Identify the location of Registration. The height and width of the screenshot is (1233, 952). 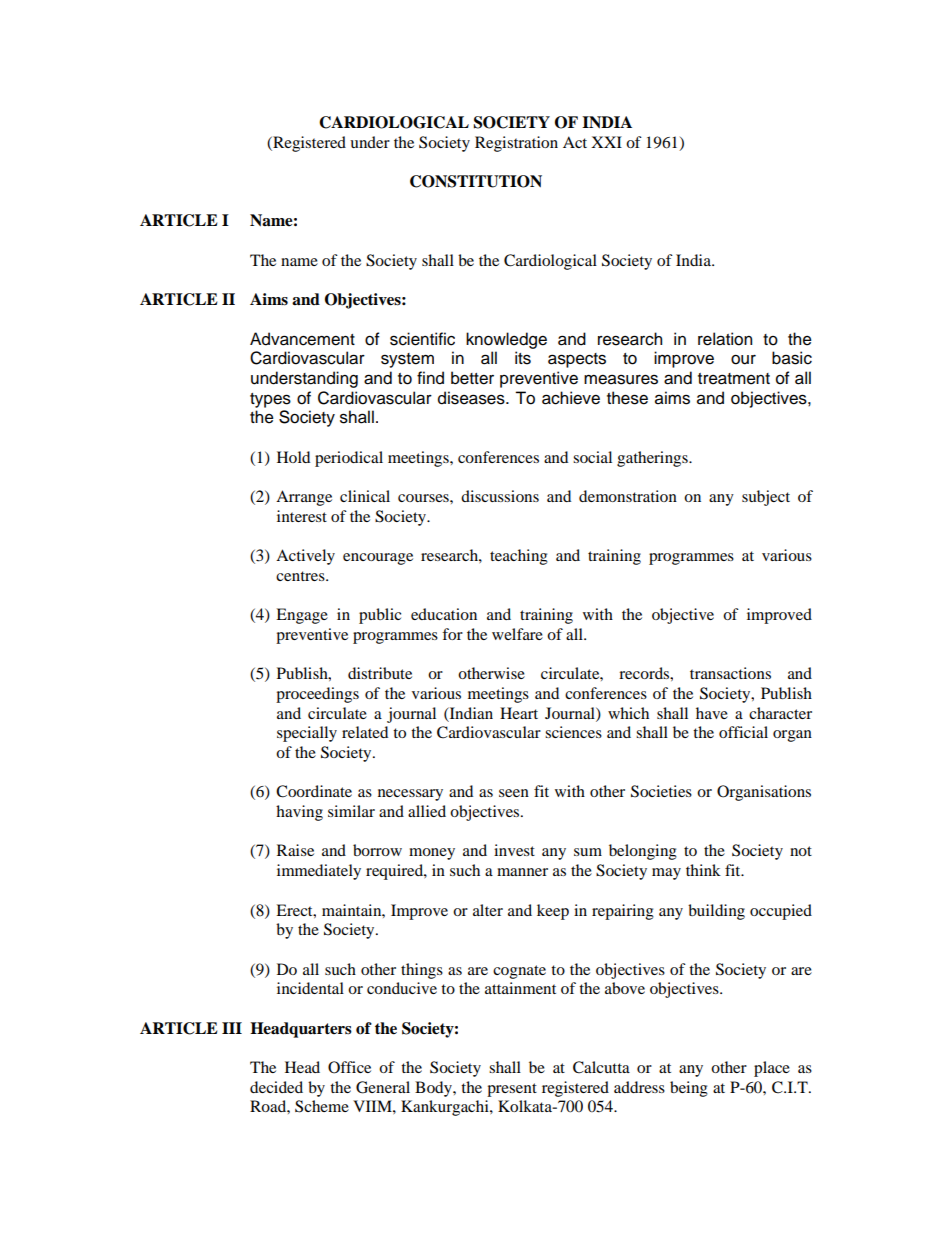
(516, 144).
